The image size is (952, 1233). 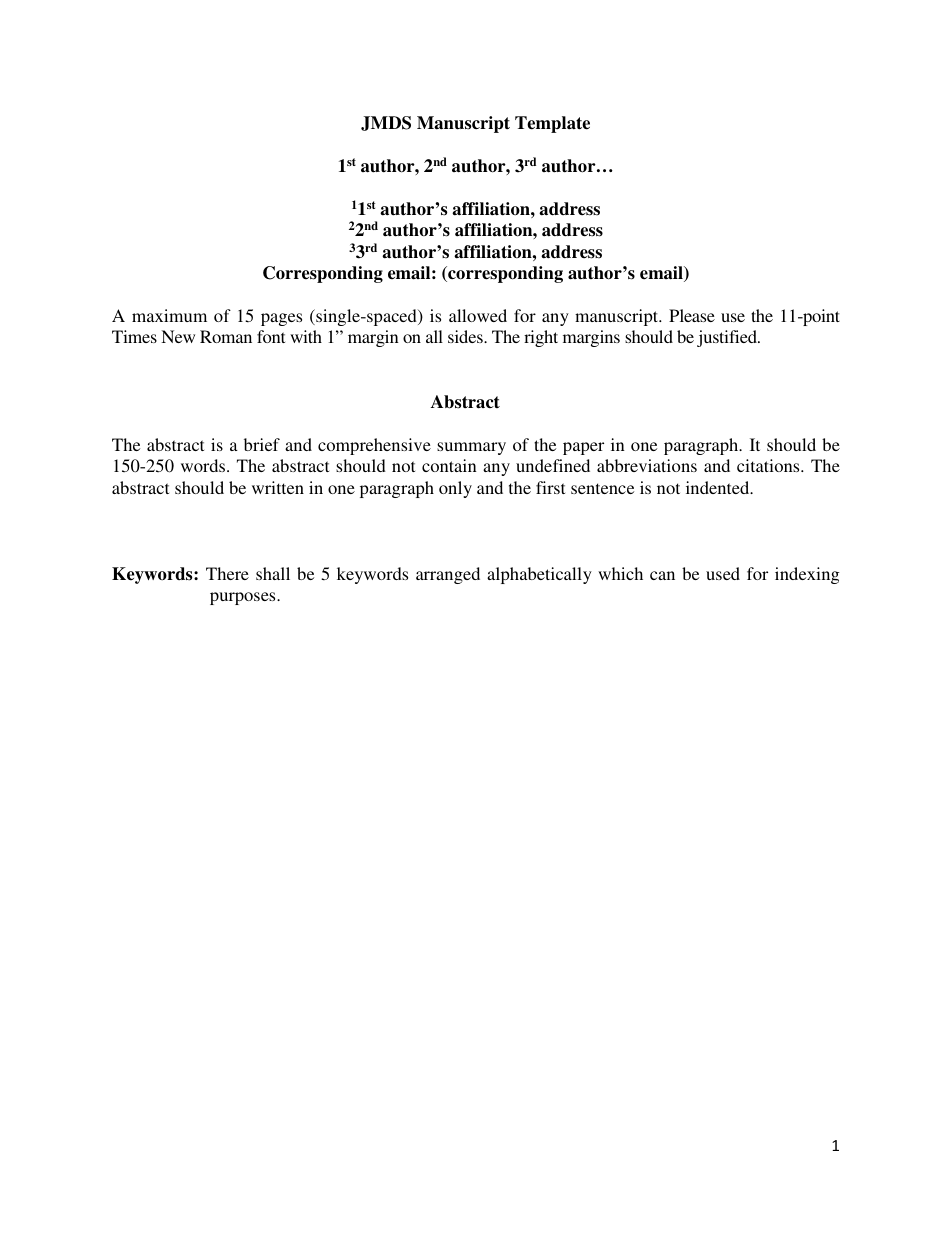 I want to click on Template, so click(x=552, y=124).
